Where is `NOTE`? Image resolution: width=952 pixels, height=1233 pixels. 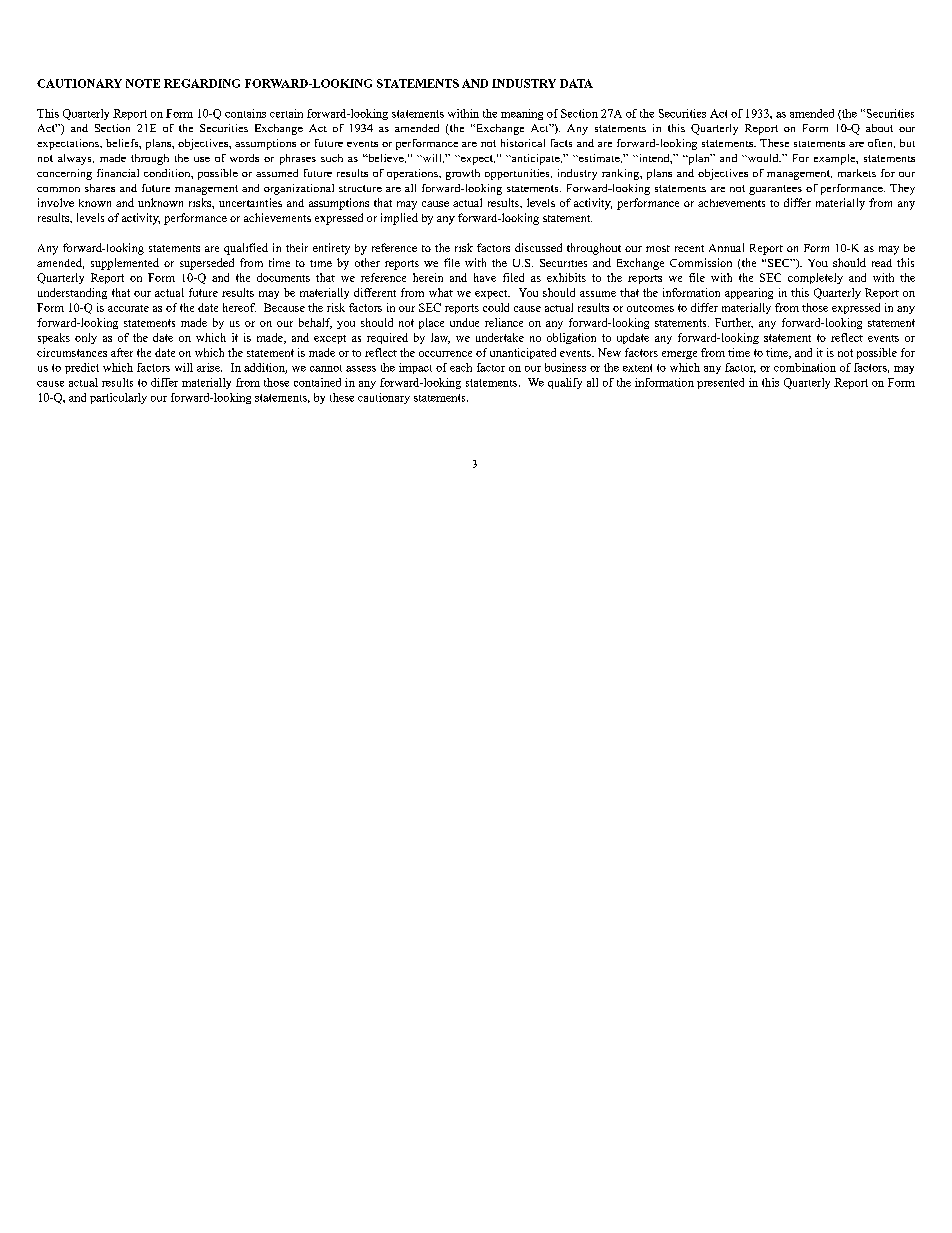
NOTE is located at coordinates (143, 83).
